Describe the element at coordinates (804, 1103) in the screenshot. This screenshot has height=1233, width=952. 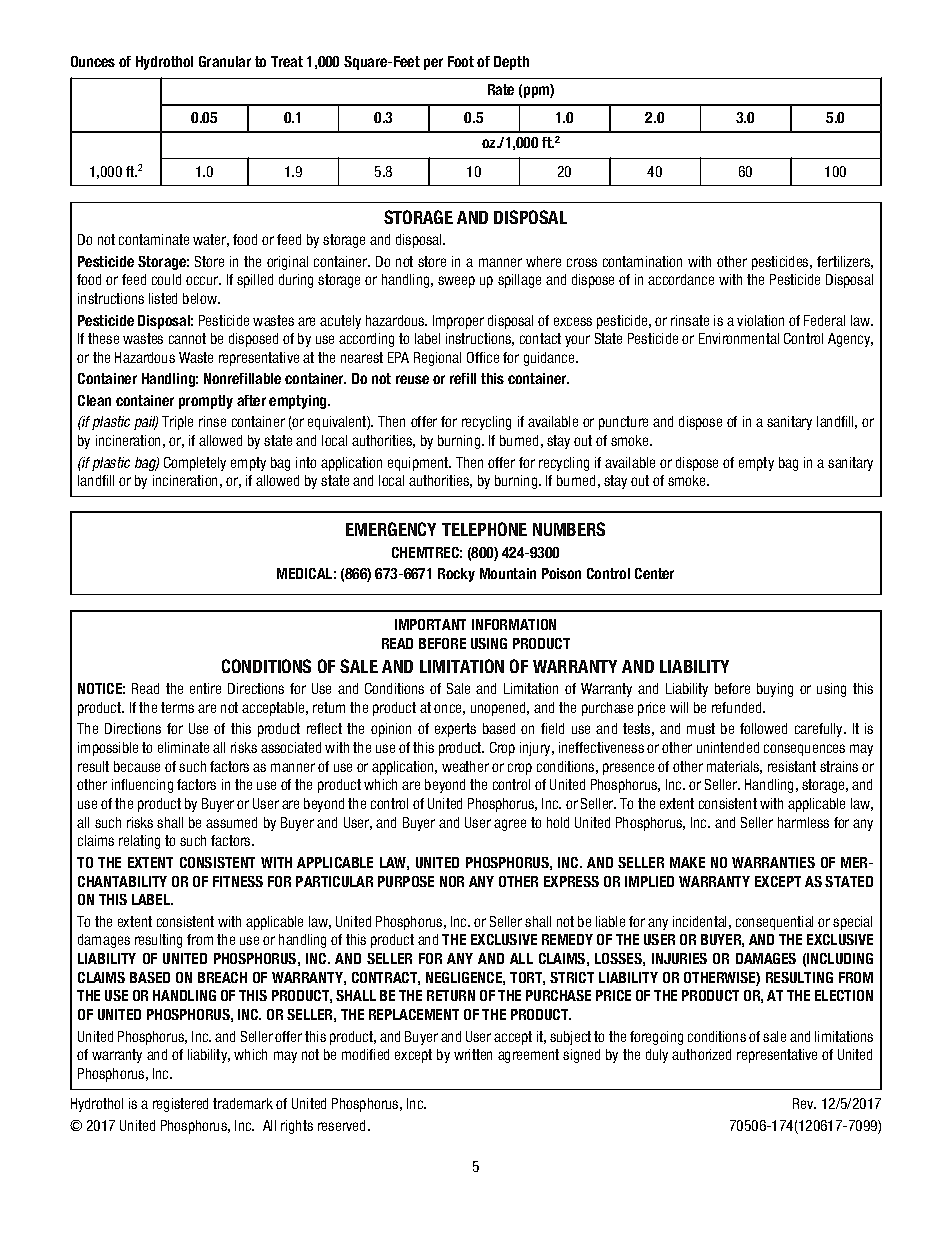
I see `Rev` at that location.
